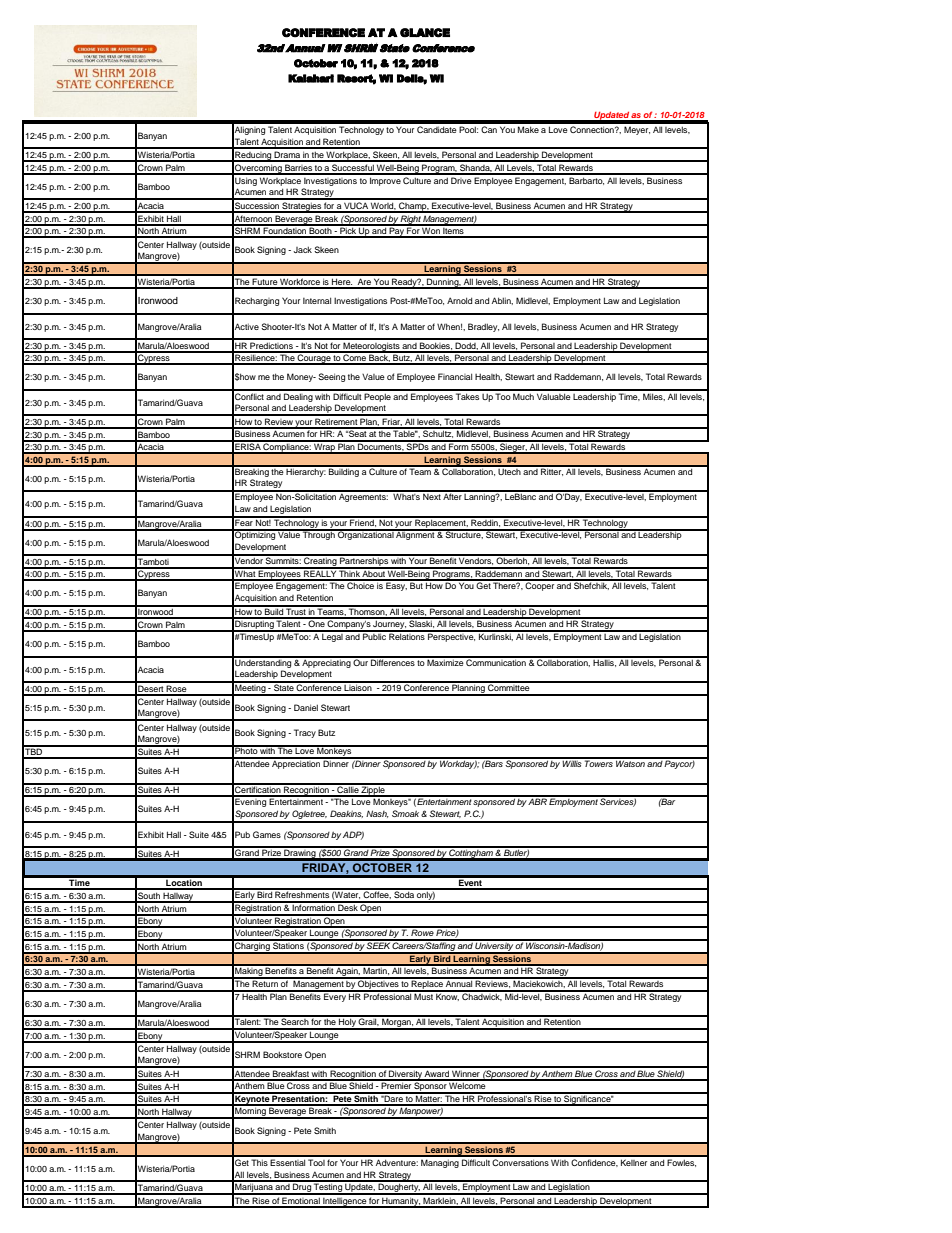 The height and width of the screenshot is (1233, 952). I want to click on Cooper, so click(540, 585).
